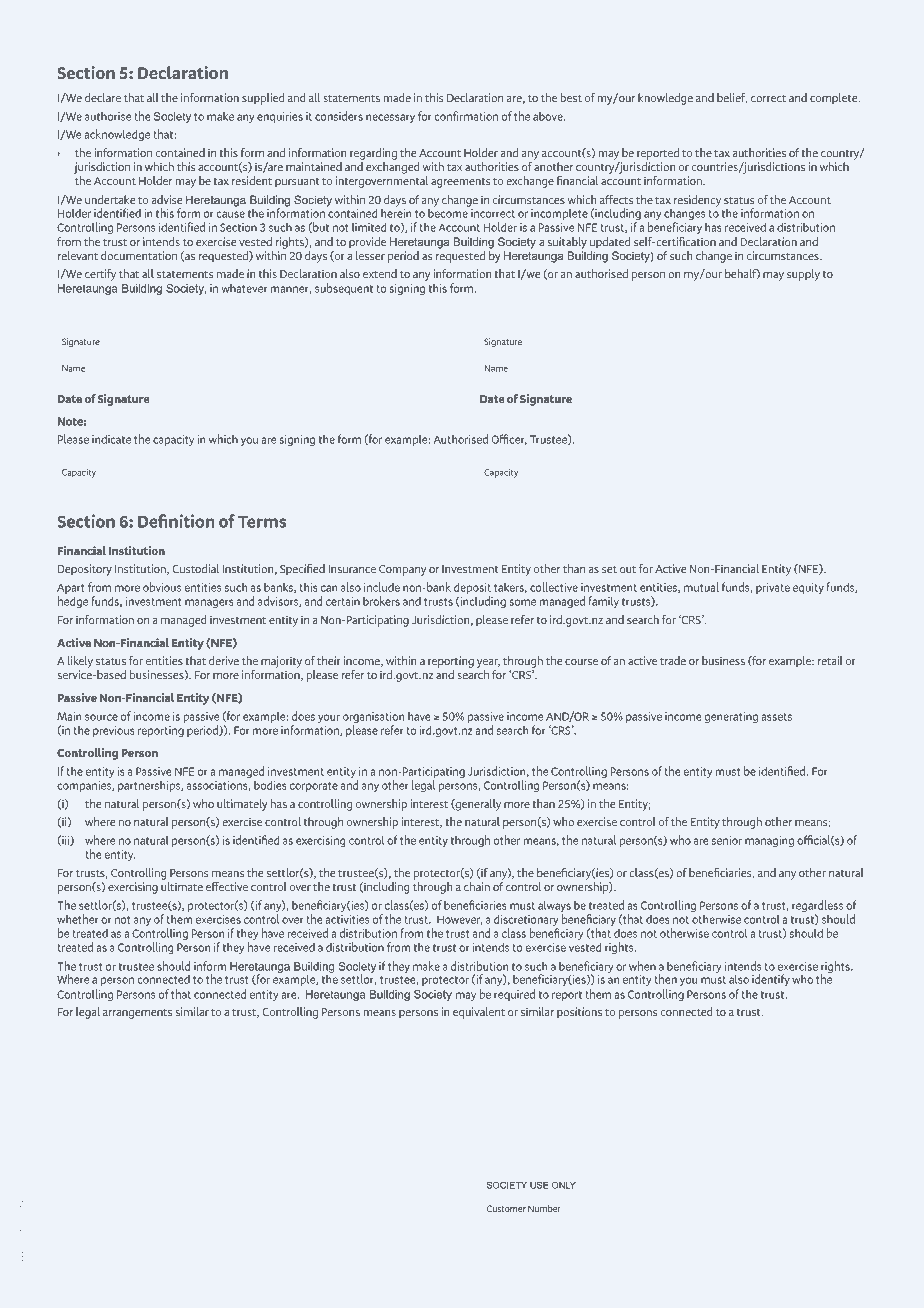  I want to click on Officer, so click(509, 439).
